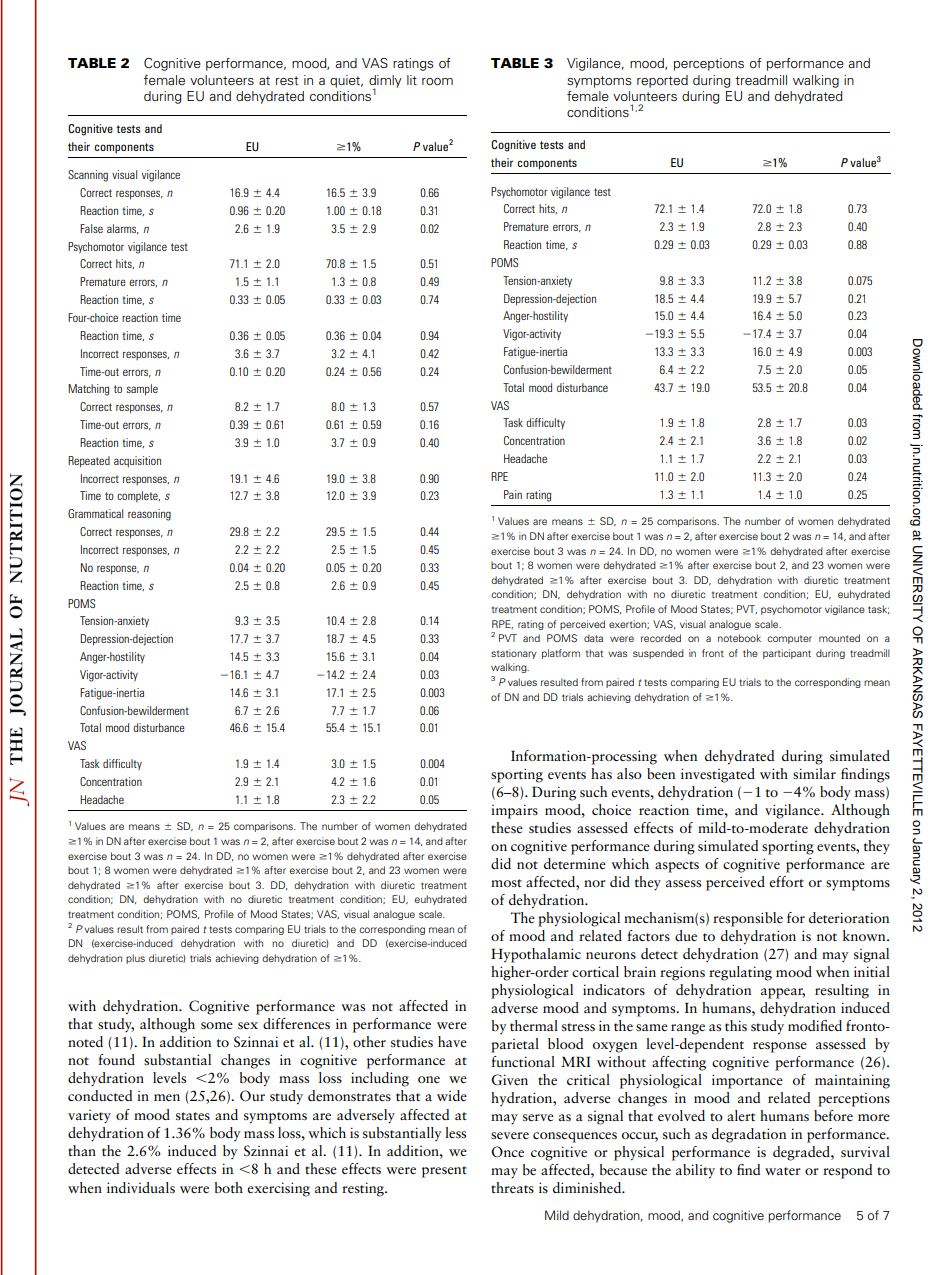 This screenshot has height=1275, width=952. Describe the element at coordinates (137, 462) in the screenshot. I see `acquisition` at that location.
